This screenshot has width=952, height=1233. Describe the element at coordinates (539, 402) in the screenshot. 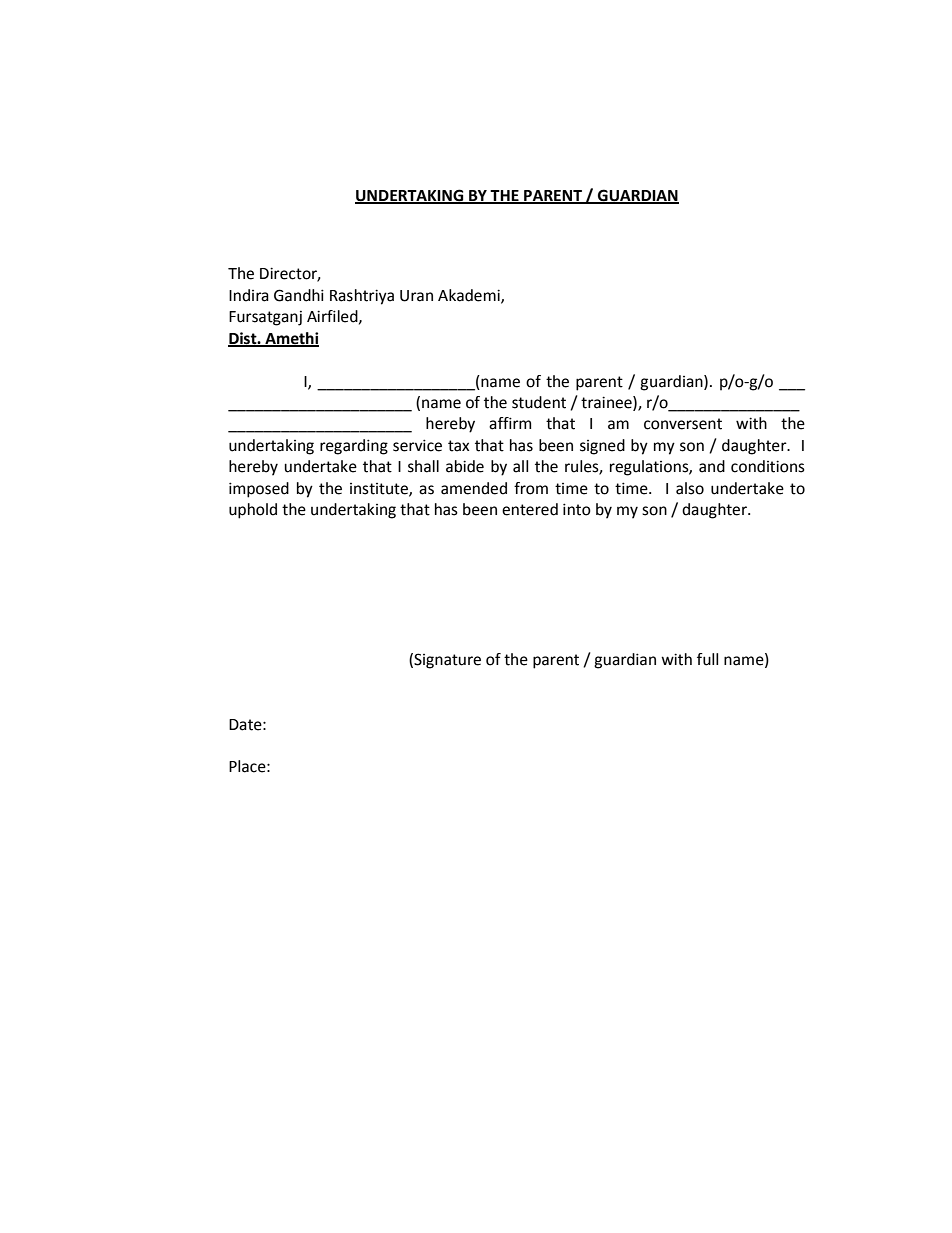

I see `student` at that location.
